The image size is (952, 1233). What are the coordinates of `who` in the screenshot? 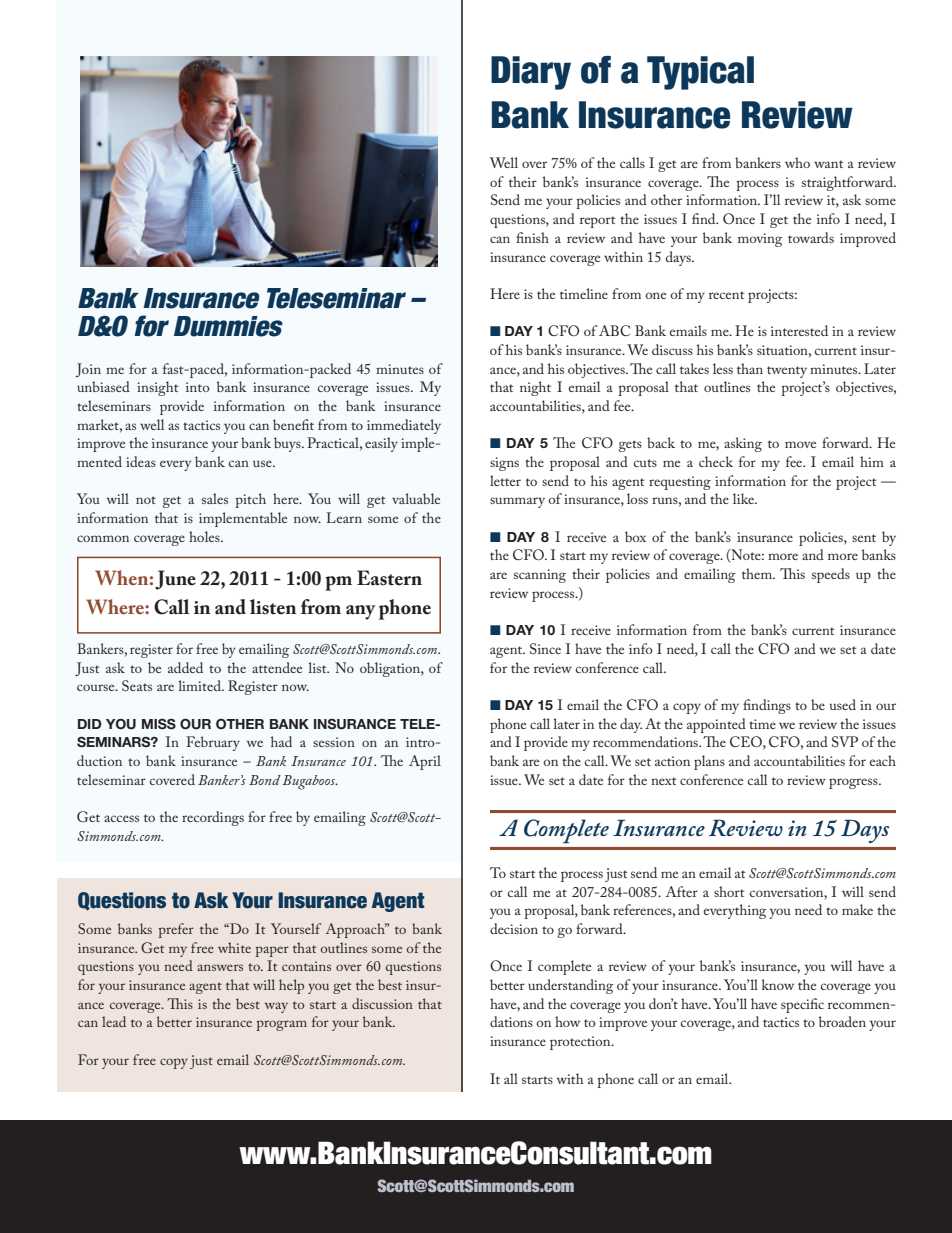 It's located at (797, 162).
